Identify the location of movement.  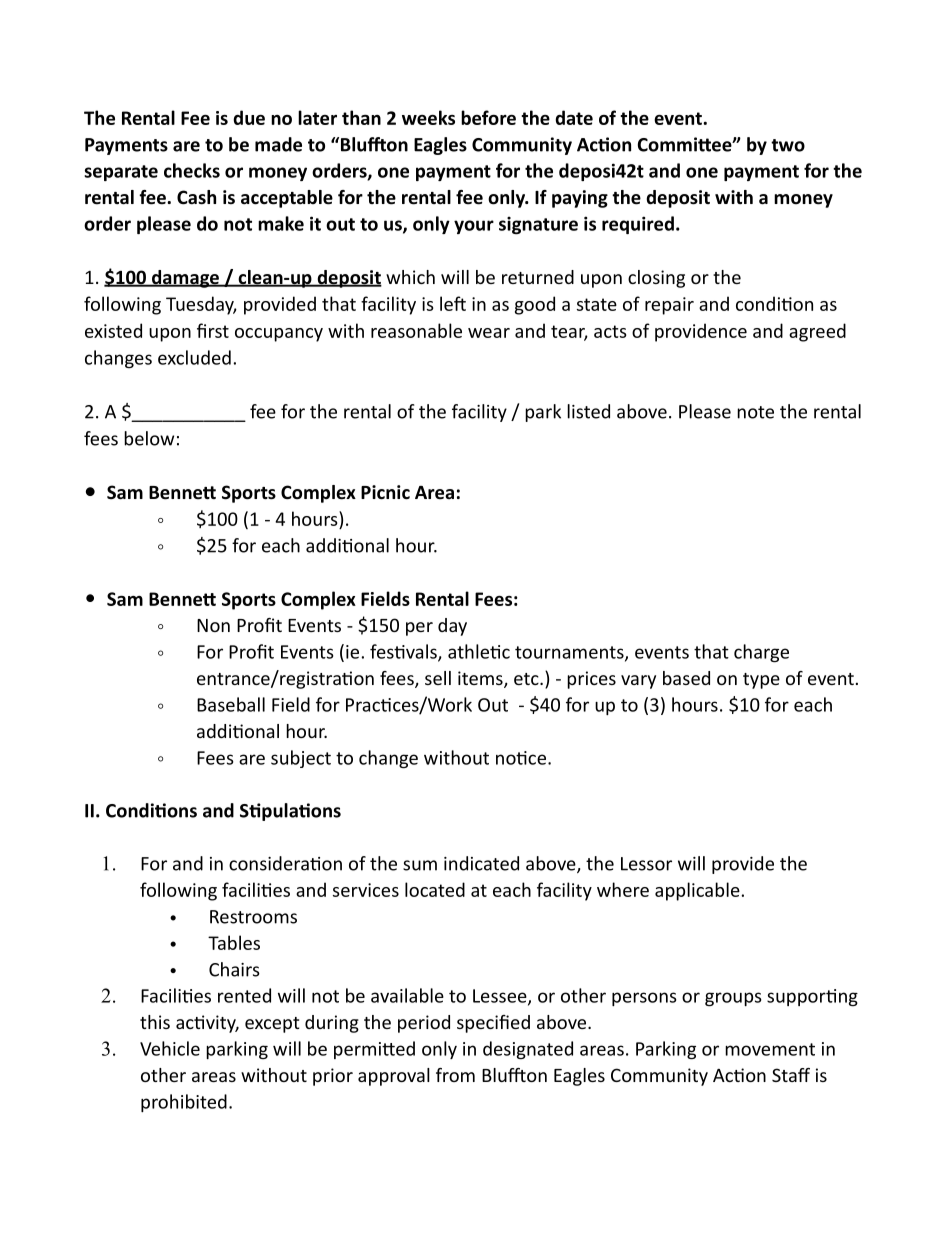
(770, 1049).
